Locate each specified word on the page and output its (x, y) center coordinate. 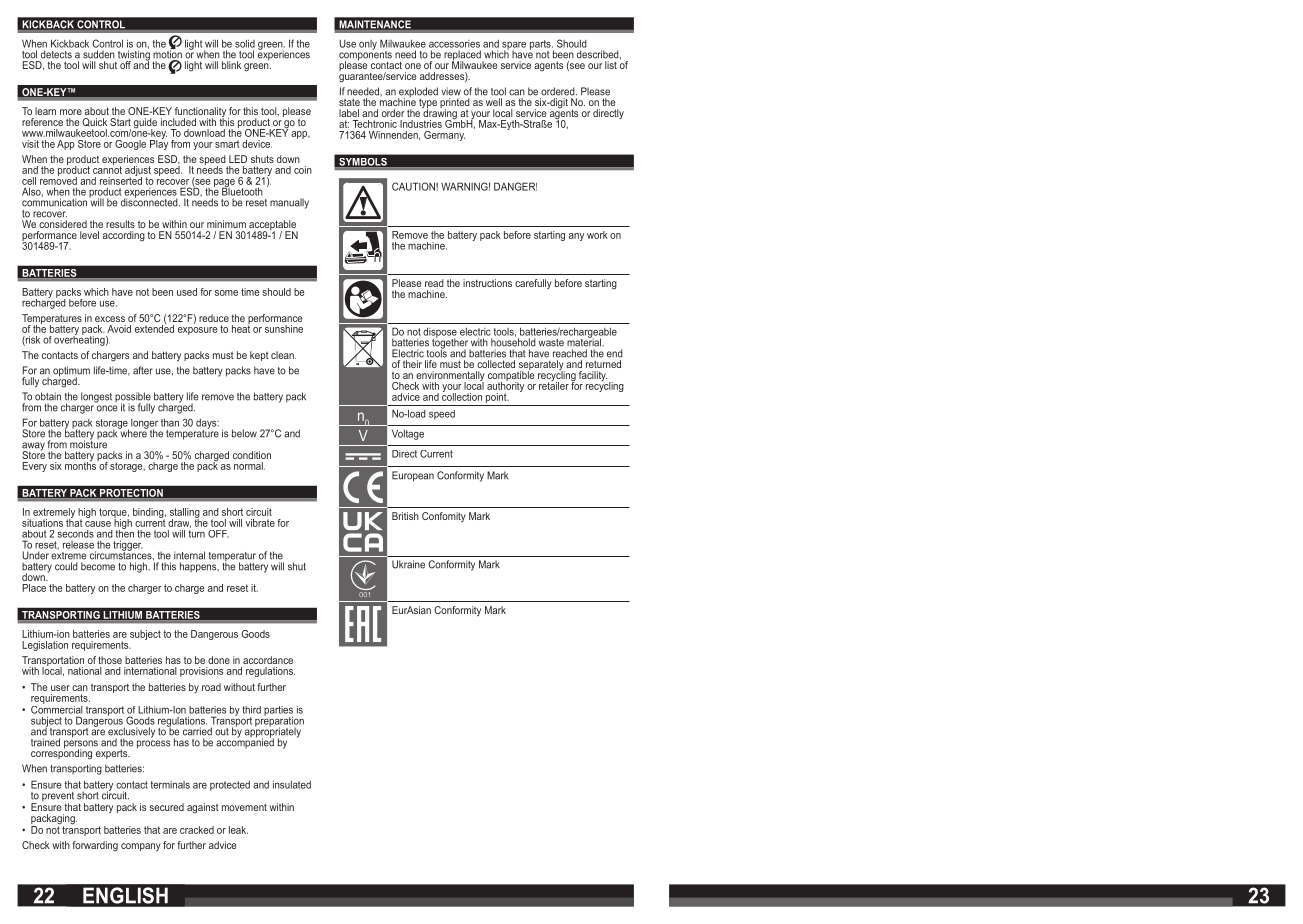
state (349, 102)
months (81, 465)
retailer (554, 385)
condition (252, 455)
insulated (292, 785)
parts (541, 46)
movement (244, 807)
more (71, 112)
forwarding (95, 846)
